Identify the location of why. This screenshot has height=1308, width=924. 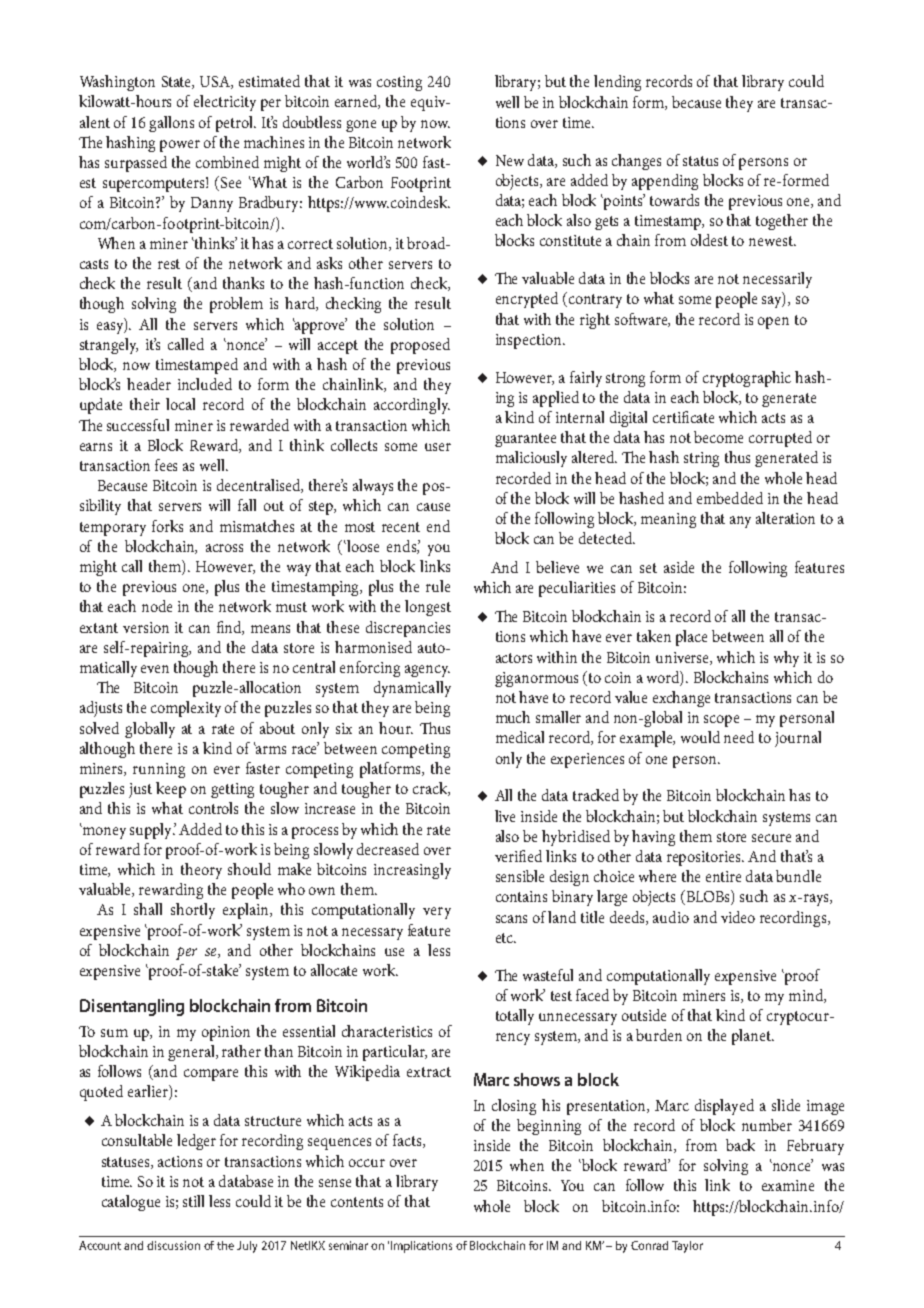
(786, 659).
